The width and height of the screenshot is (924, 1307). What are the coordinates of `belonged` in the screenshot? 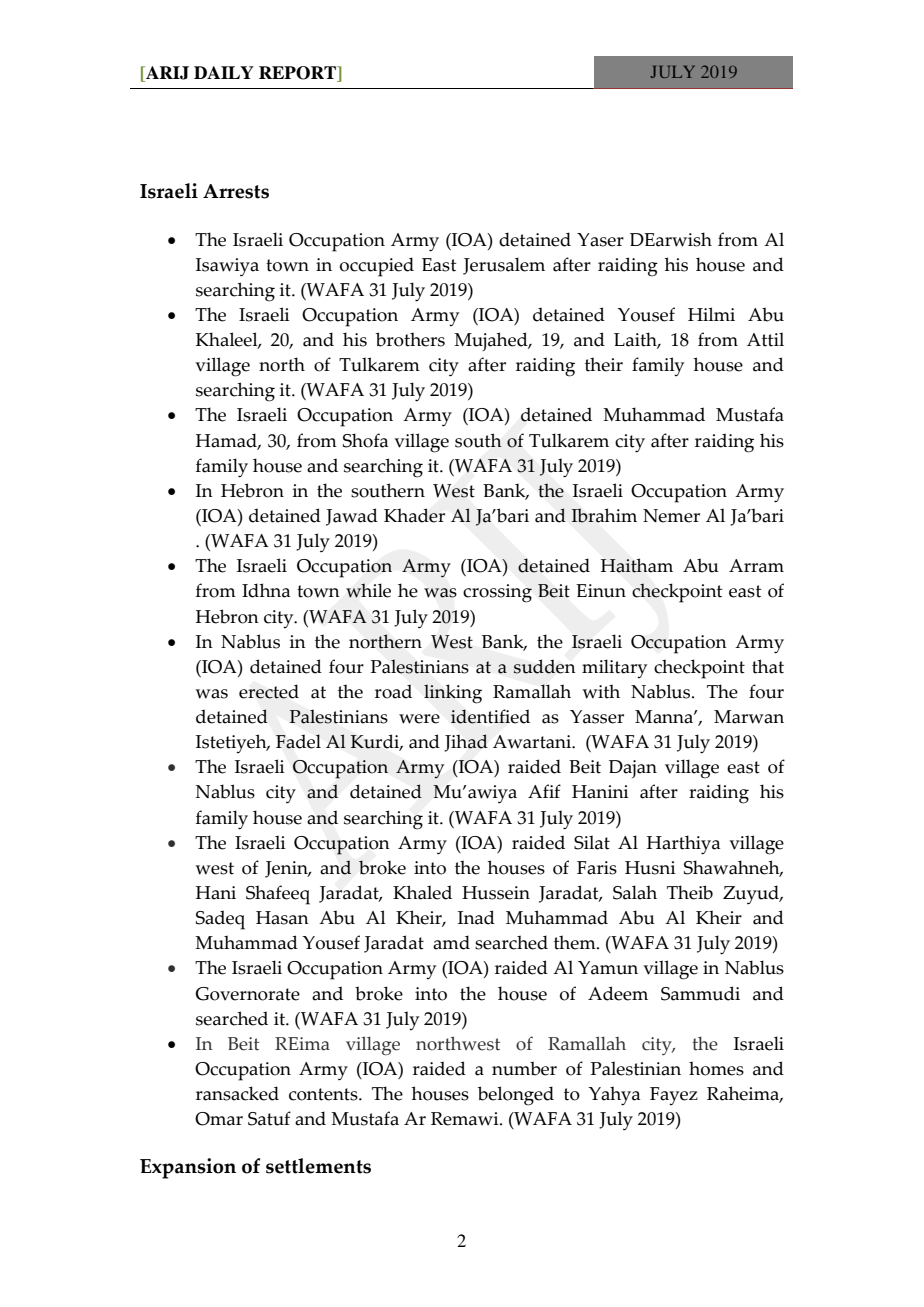 It's located at (516, 1096).
